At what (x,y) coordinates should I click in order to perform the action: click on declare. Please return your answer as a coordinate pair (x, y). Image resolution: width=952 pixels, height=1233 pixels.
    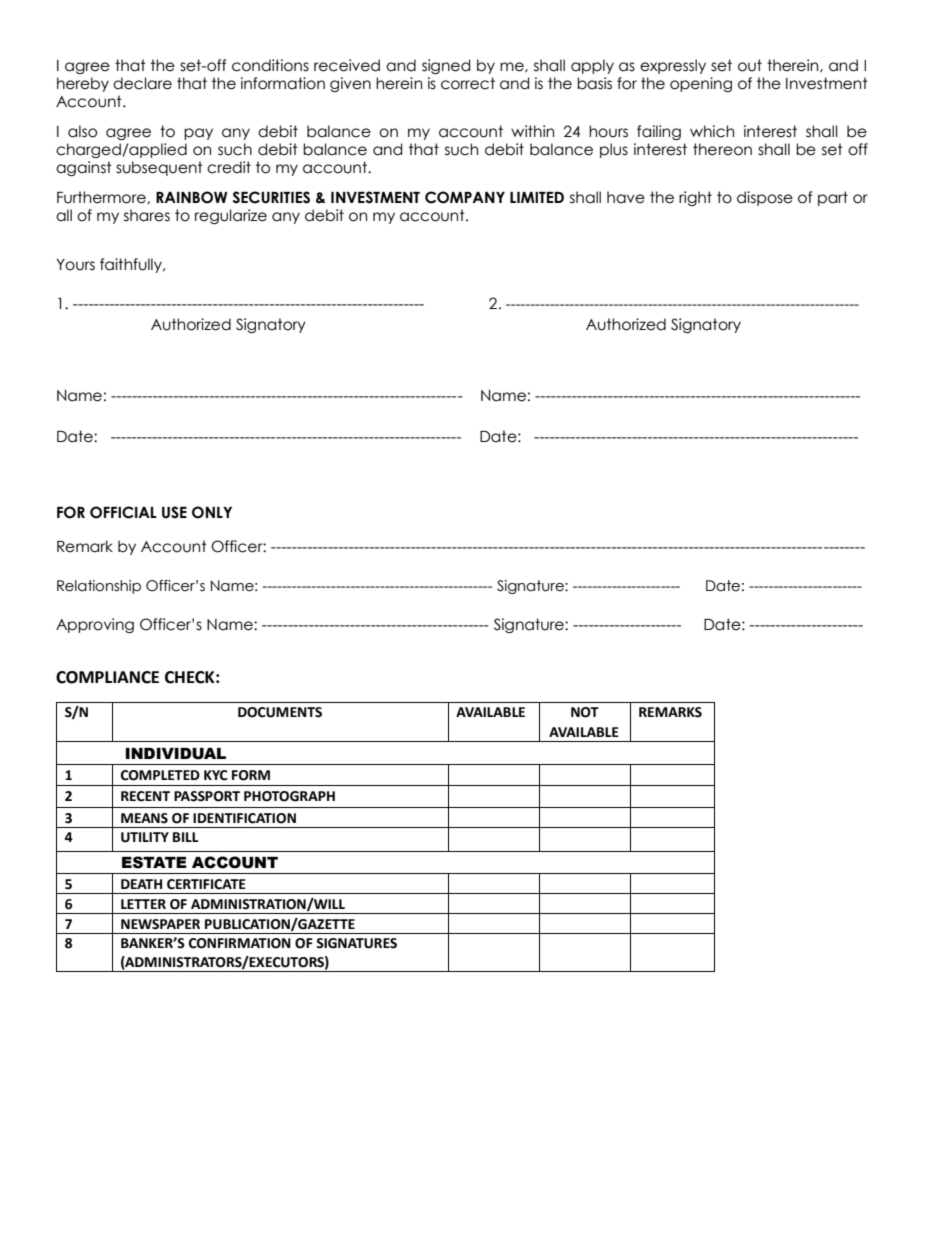
    Looking at the image, I should click on (142, 83).
